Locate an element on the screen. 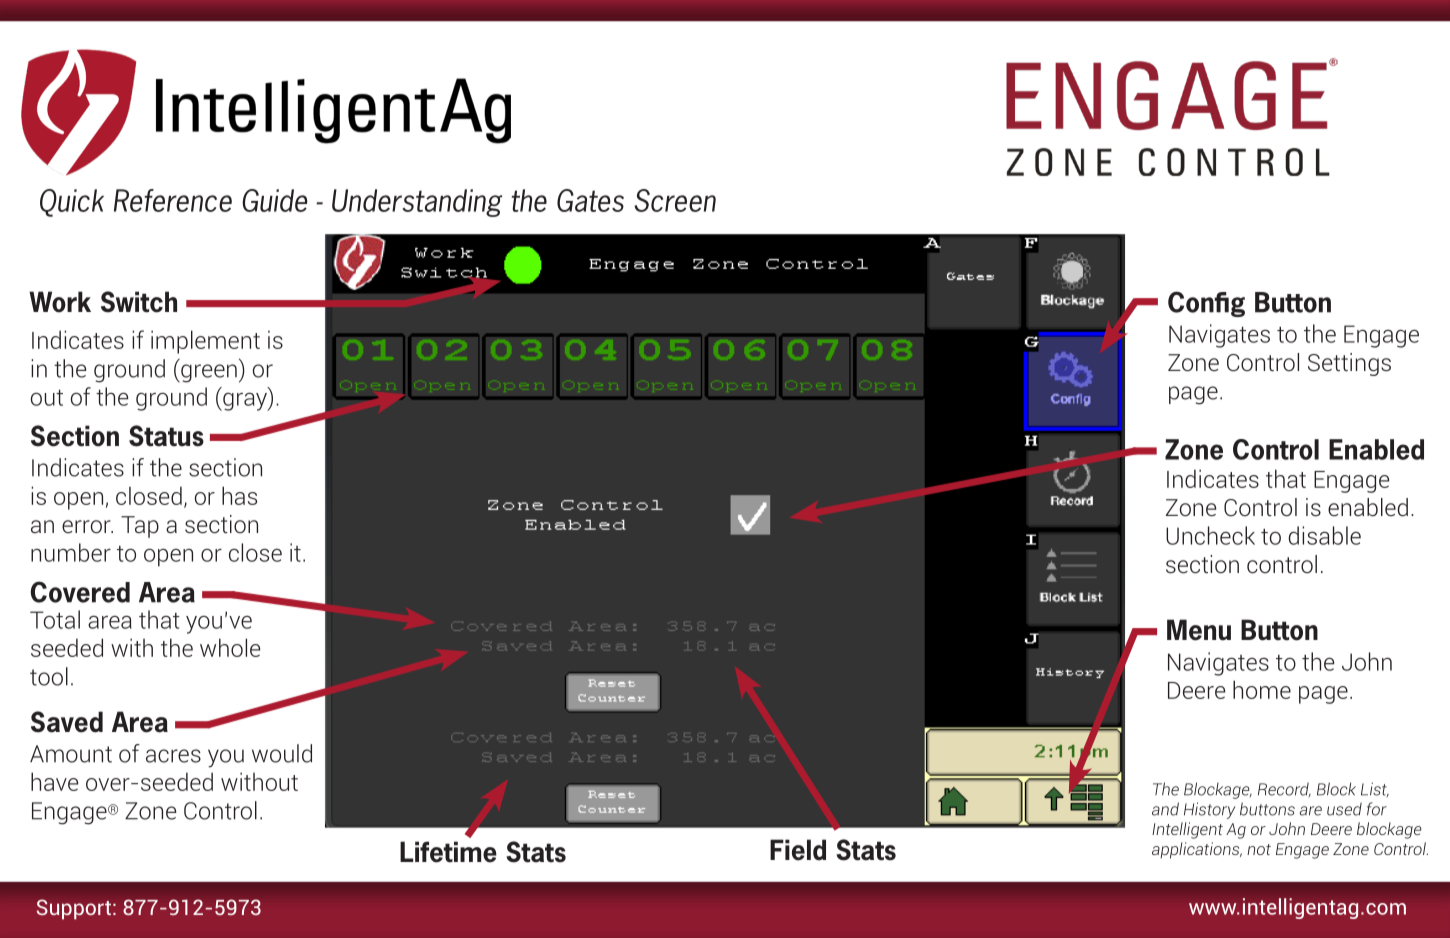 The width and height of the screenshot is (1450, 938). Uncheck is located at coordinates (1210, 535).
